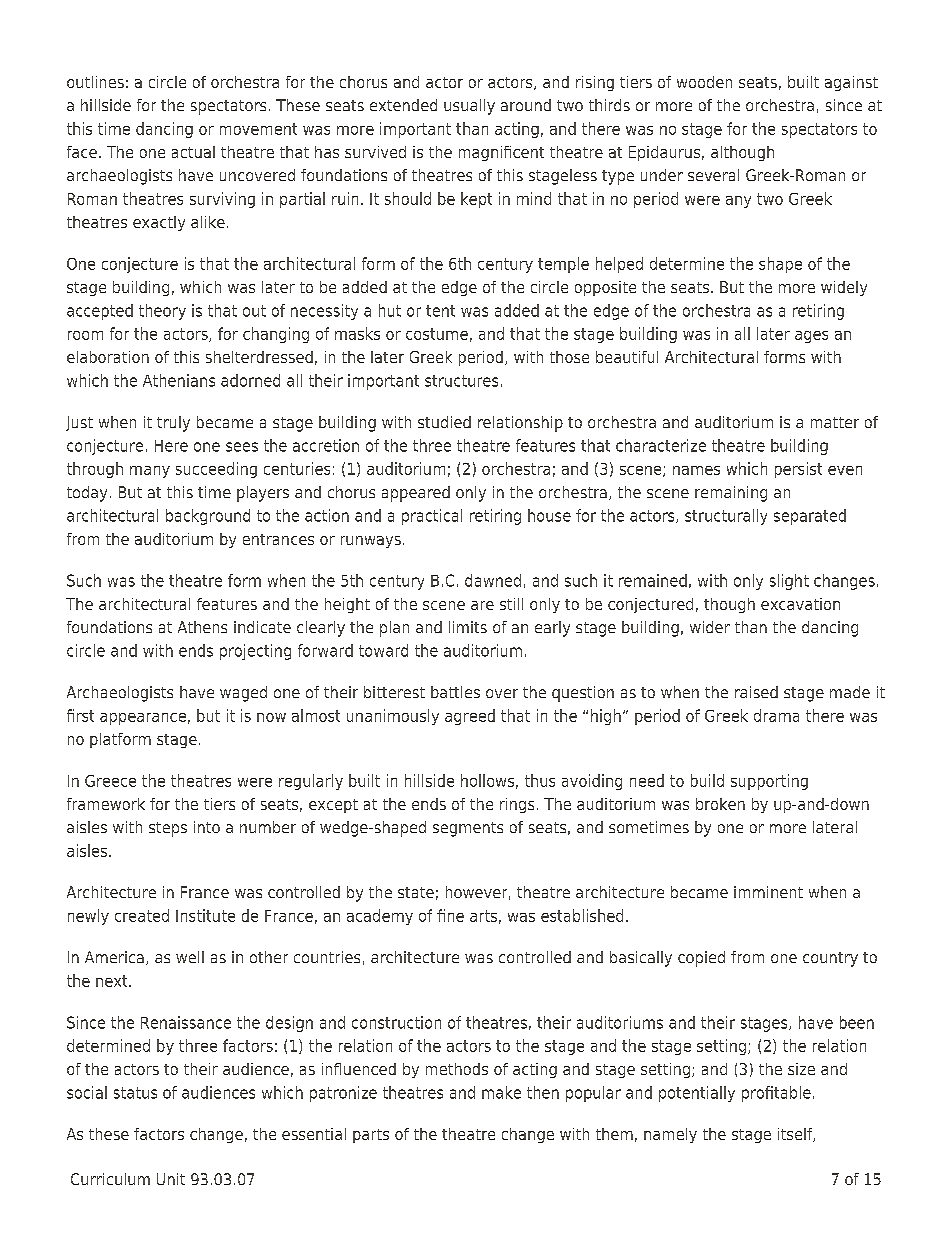 The image size is (952, 1233). I want to click on steps, so click(168, 829).
